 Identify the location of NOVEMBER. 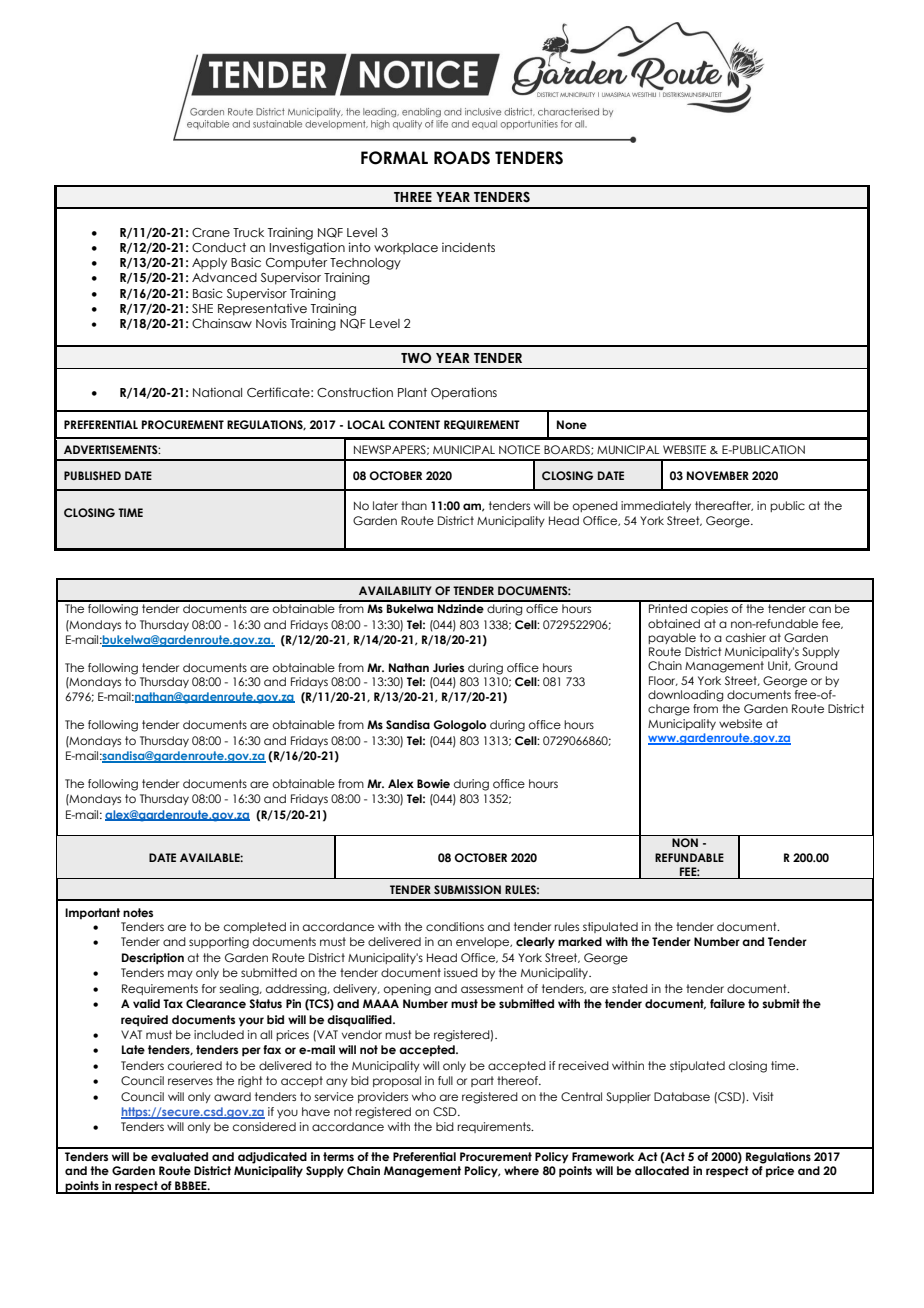
(718, 475).
